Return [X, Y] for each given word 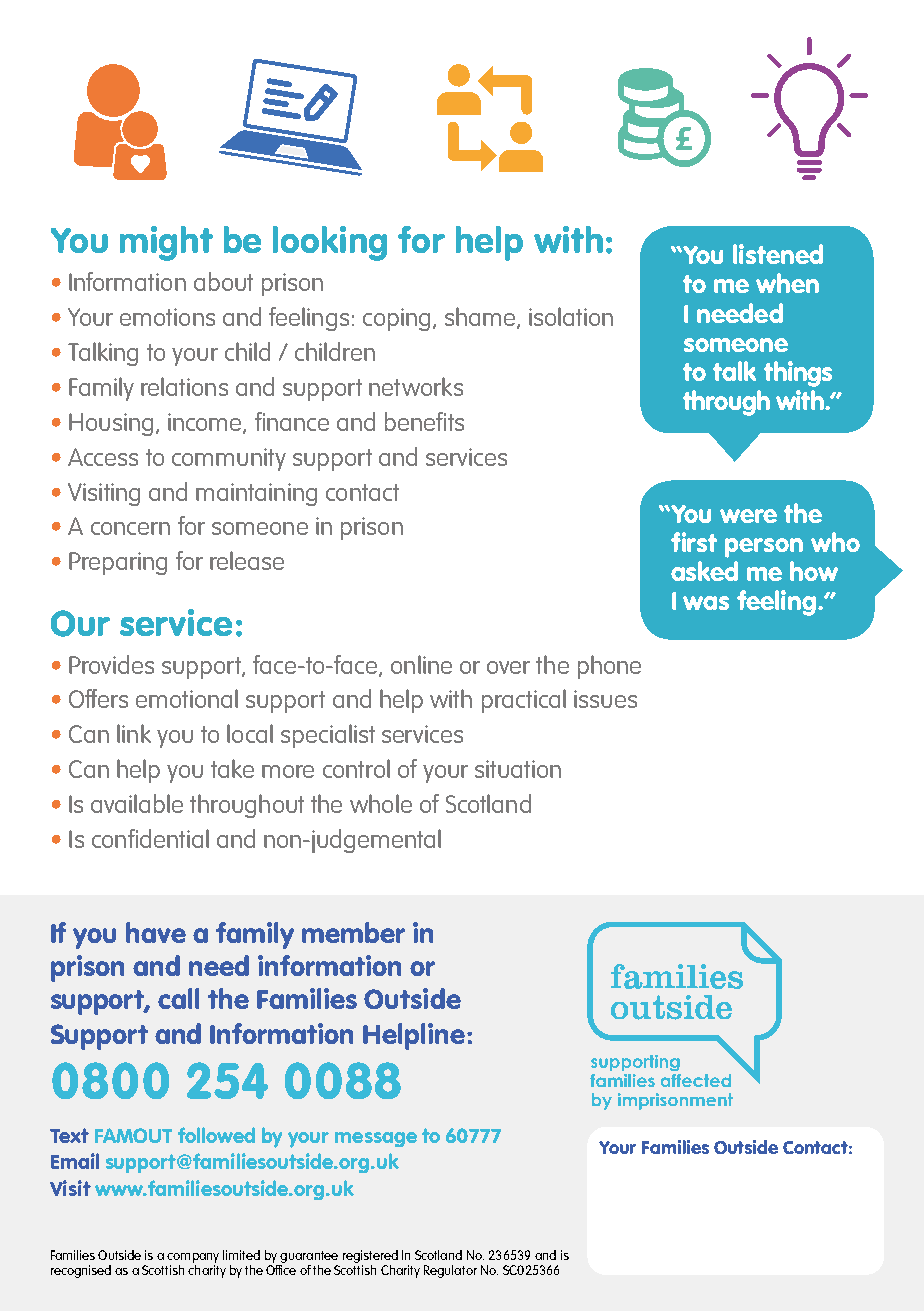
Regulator [450, 1271]
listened [778, 254]
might [166, 243]
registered [370, 1256]
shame [481, 318]
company [193, 1258]
